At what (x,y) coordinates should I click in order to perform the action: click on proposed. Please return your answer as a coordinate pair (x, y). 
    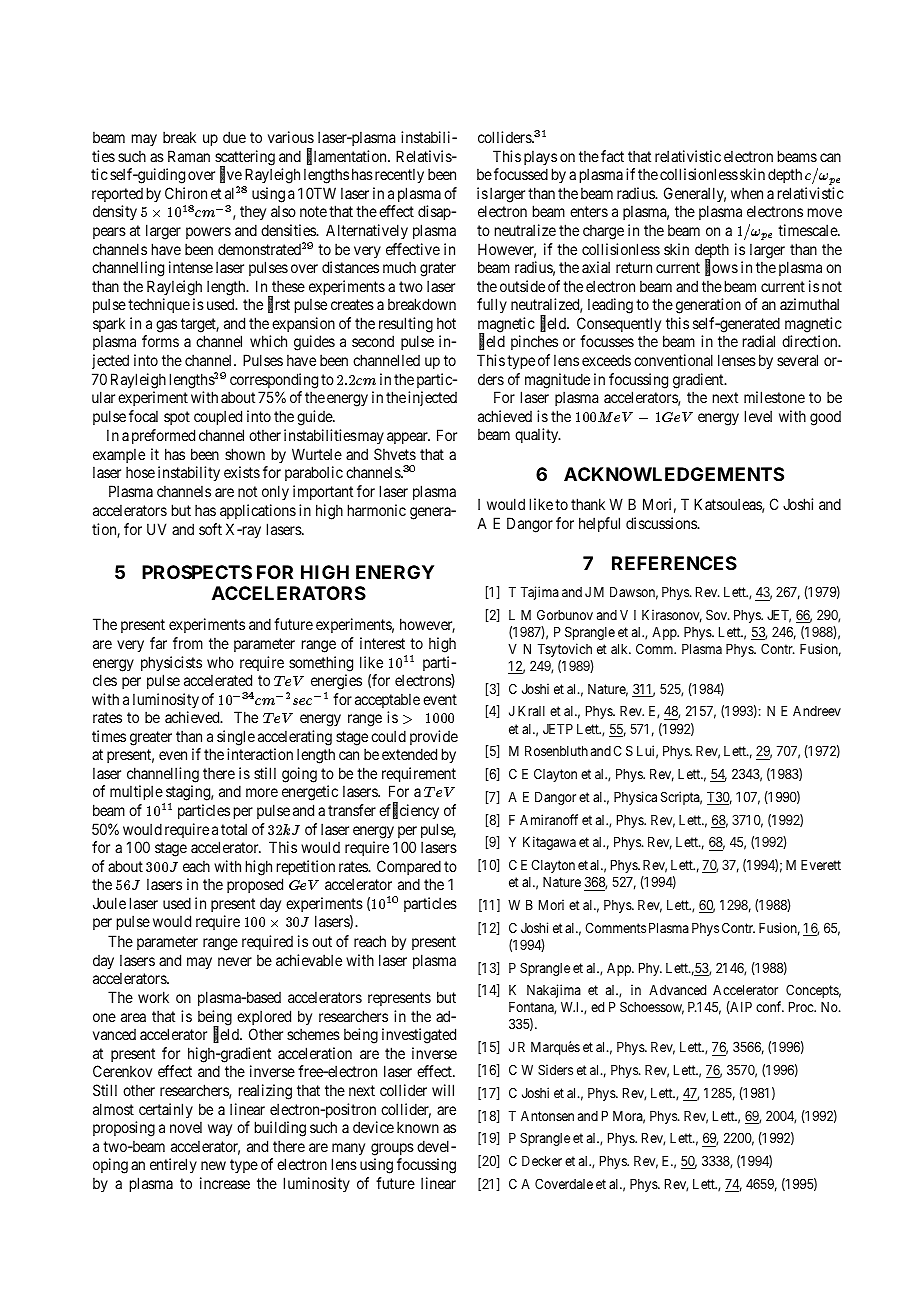
    Looking at the image, I should click on (255, 885).
